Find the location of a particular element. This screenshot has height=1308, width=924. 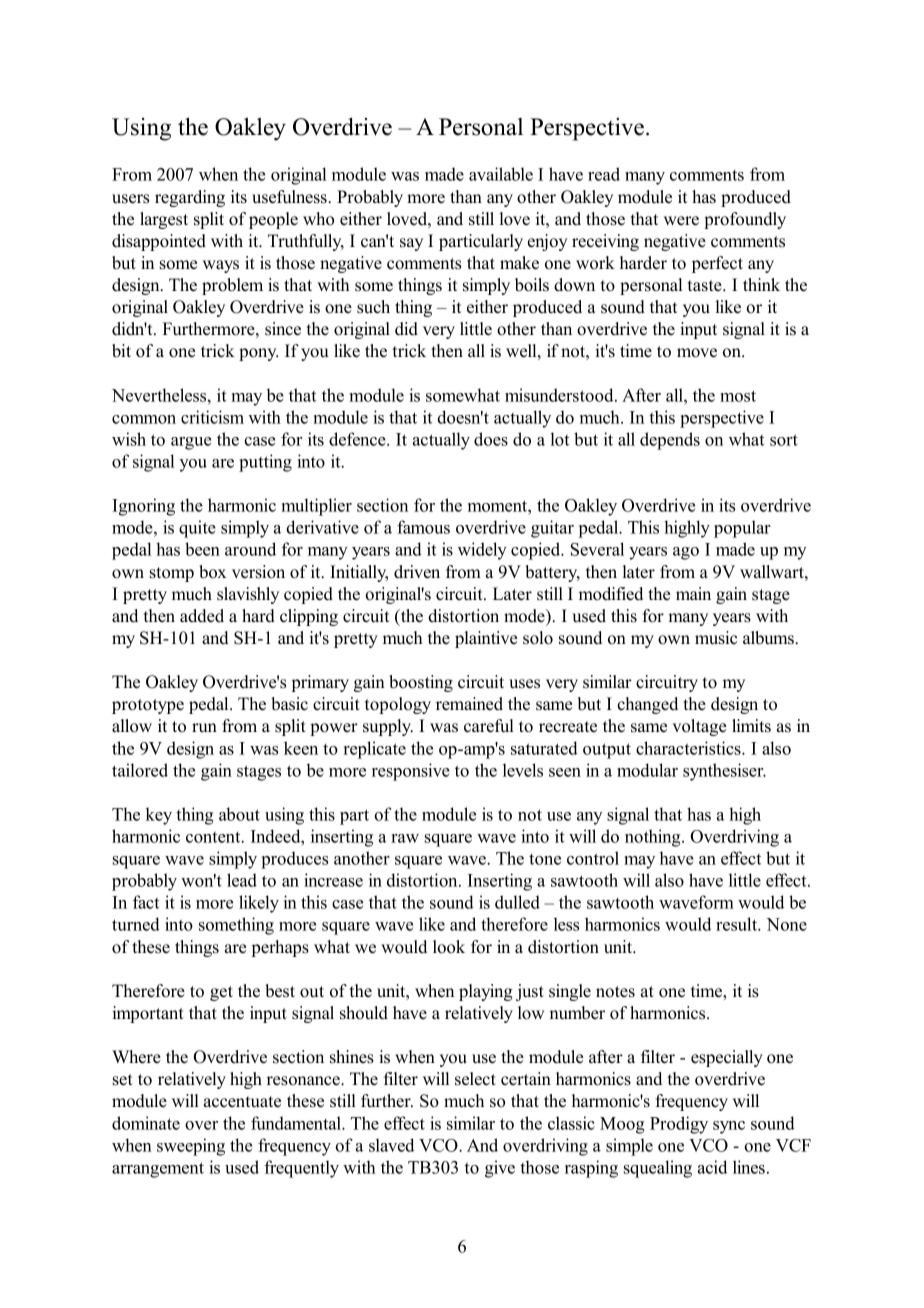

lead is located at coordinates (242, 880).
